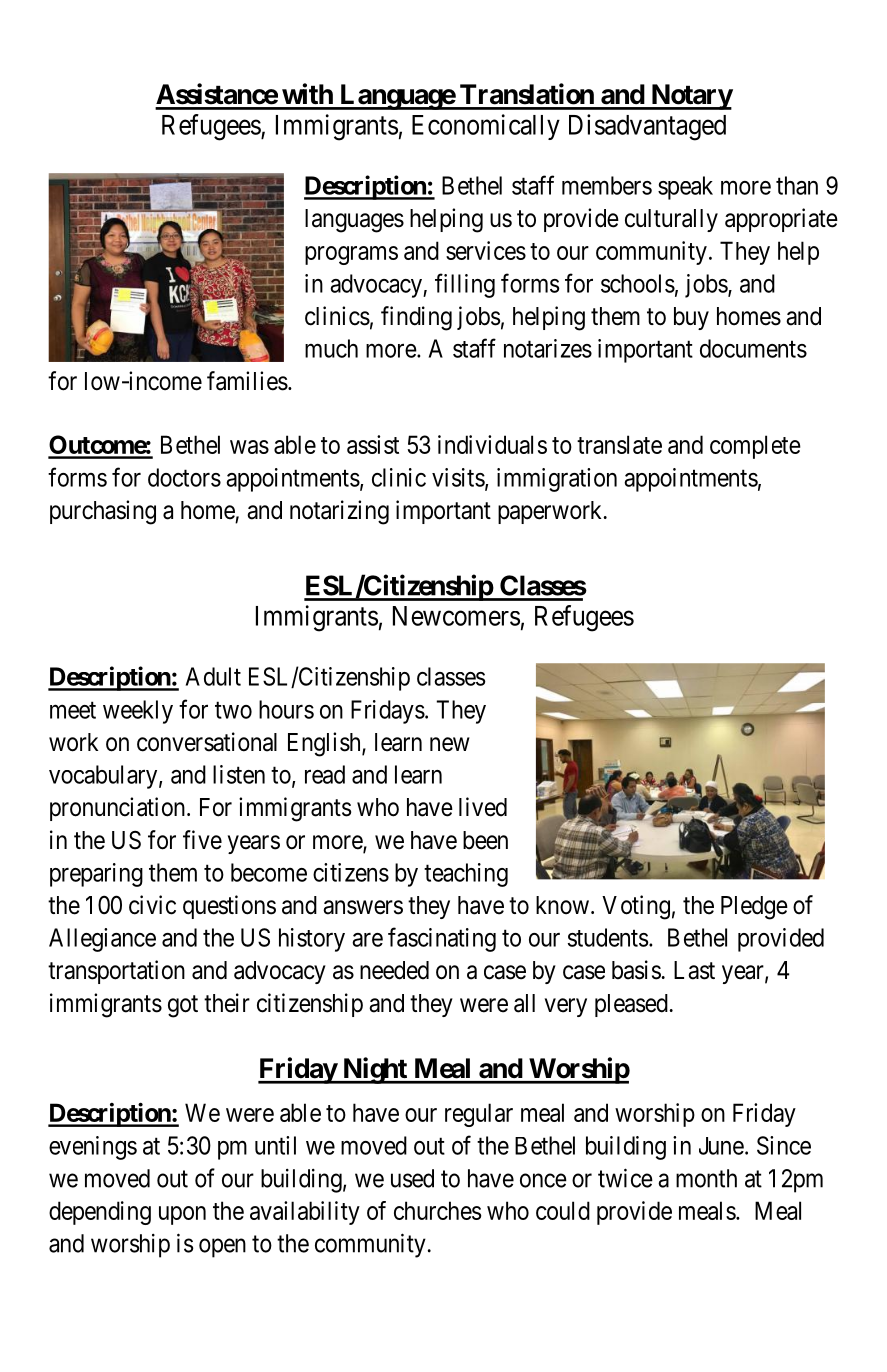 The height and width of the screenshot is (1372, 887). I want to click on Notary, so click(691, 97).
